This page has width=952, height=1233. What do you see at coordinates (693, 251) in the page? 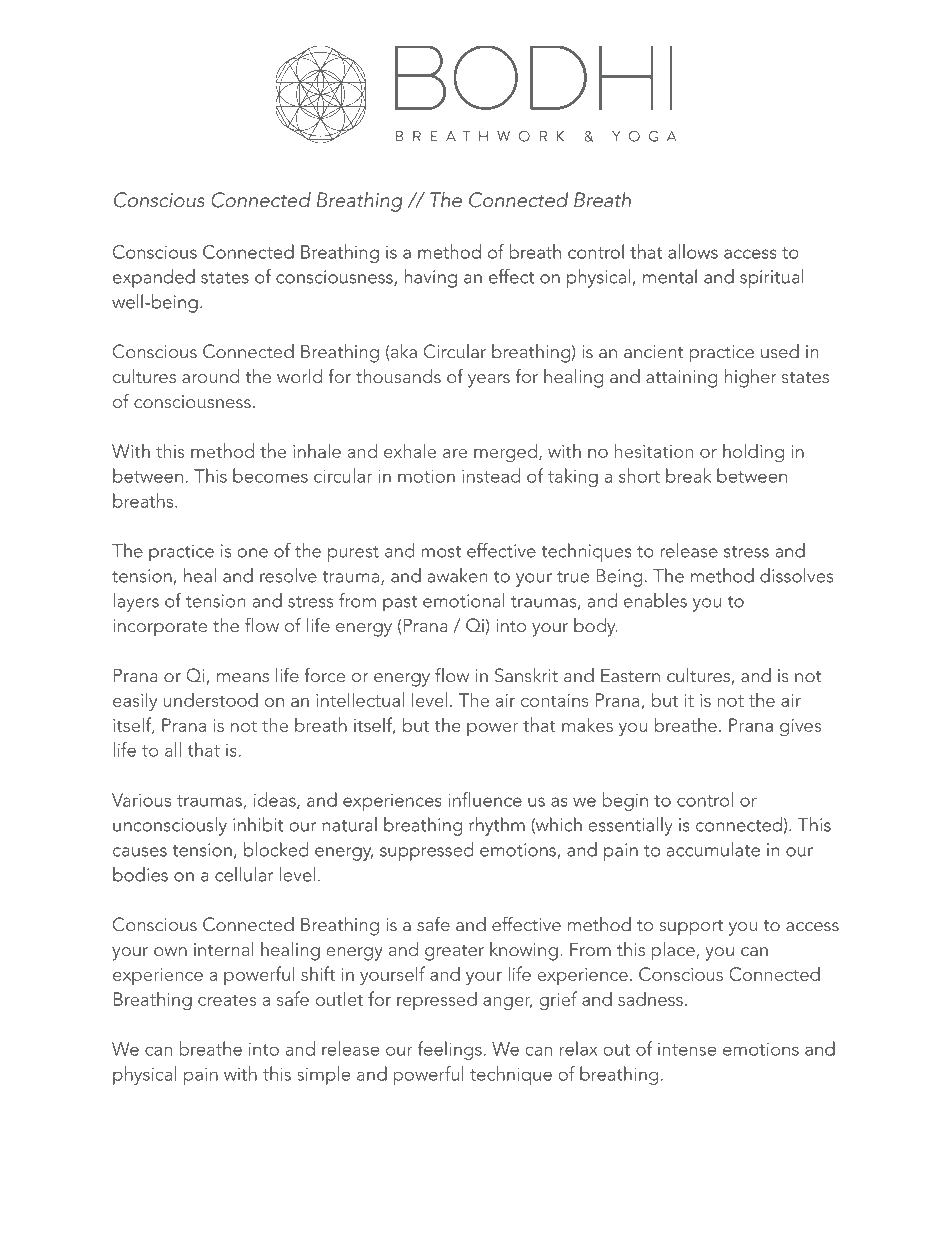
I see `allows` at bounding box center [693, 251].
